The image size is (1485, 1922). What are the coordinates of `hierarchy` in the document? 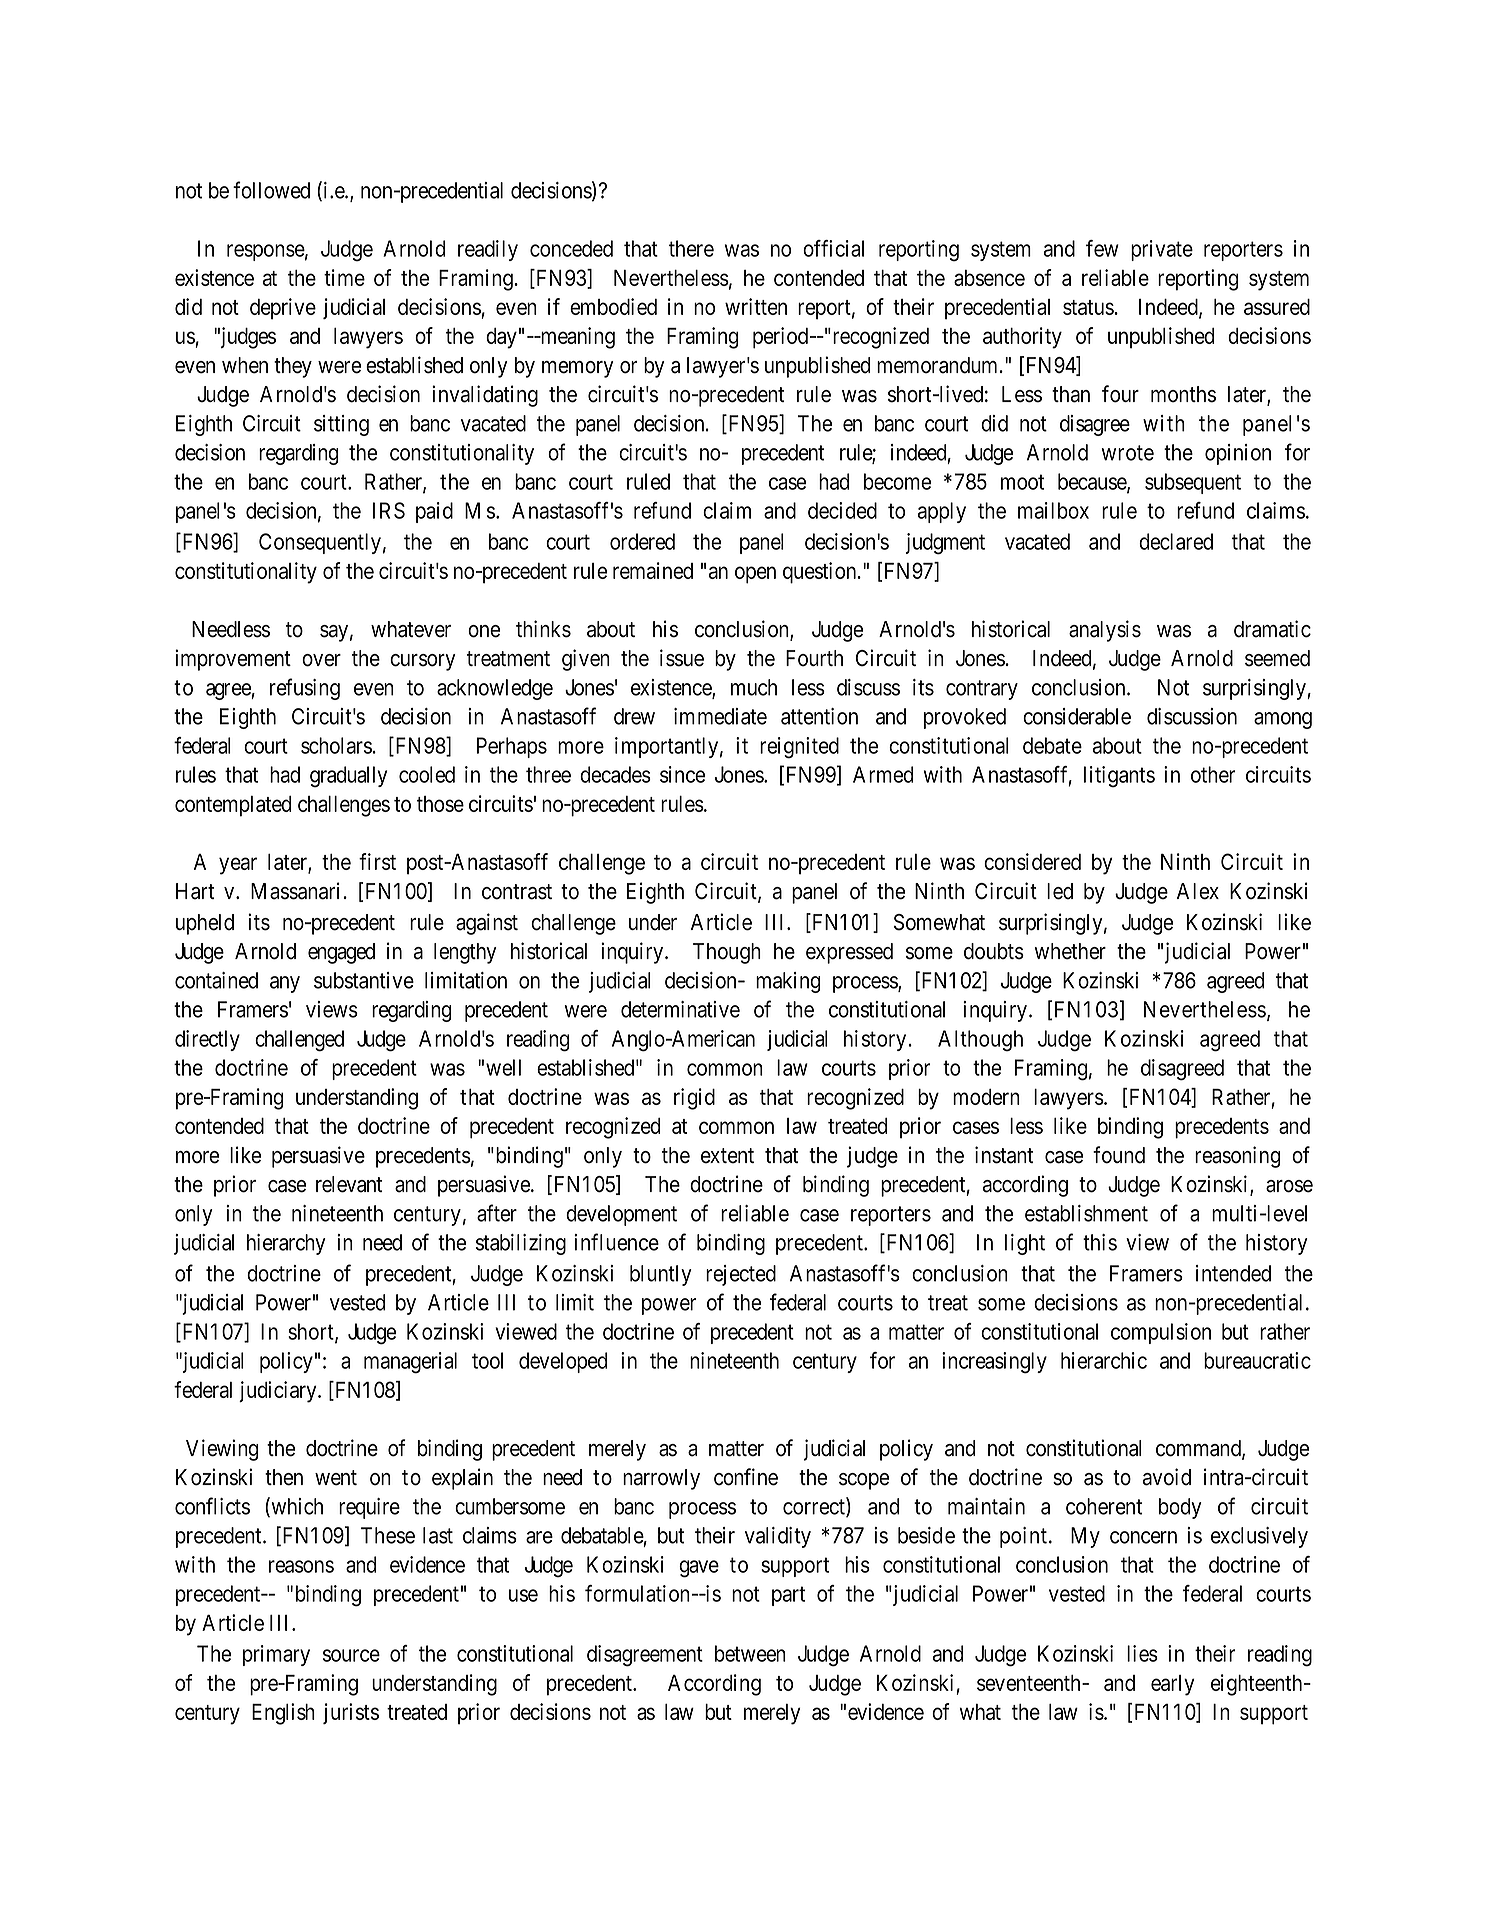 It's located at (286, 1244).
